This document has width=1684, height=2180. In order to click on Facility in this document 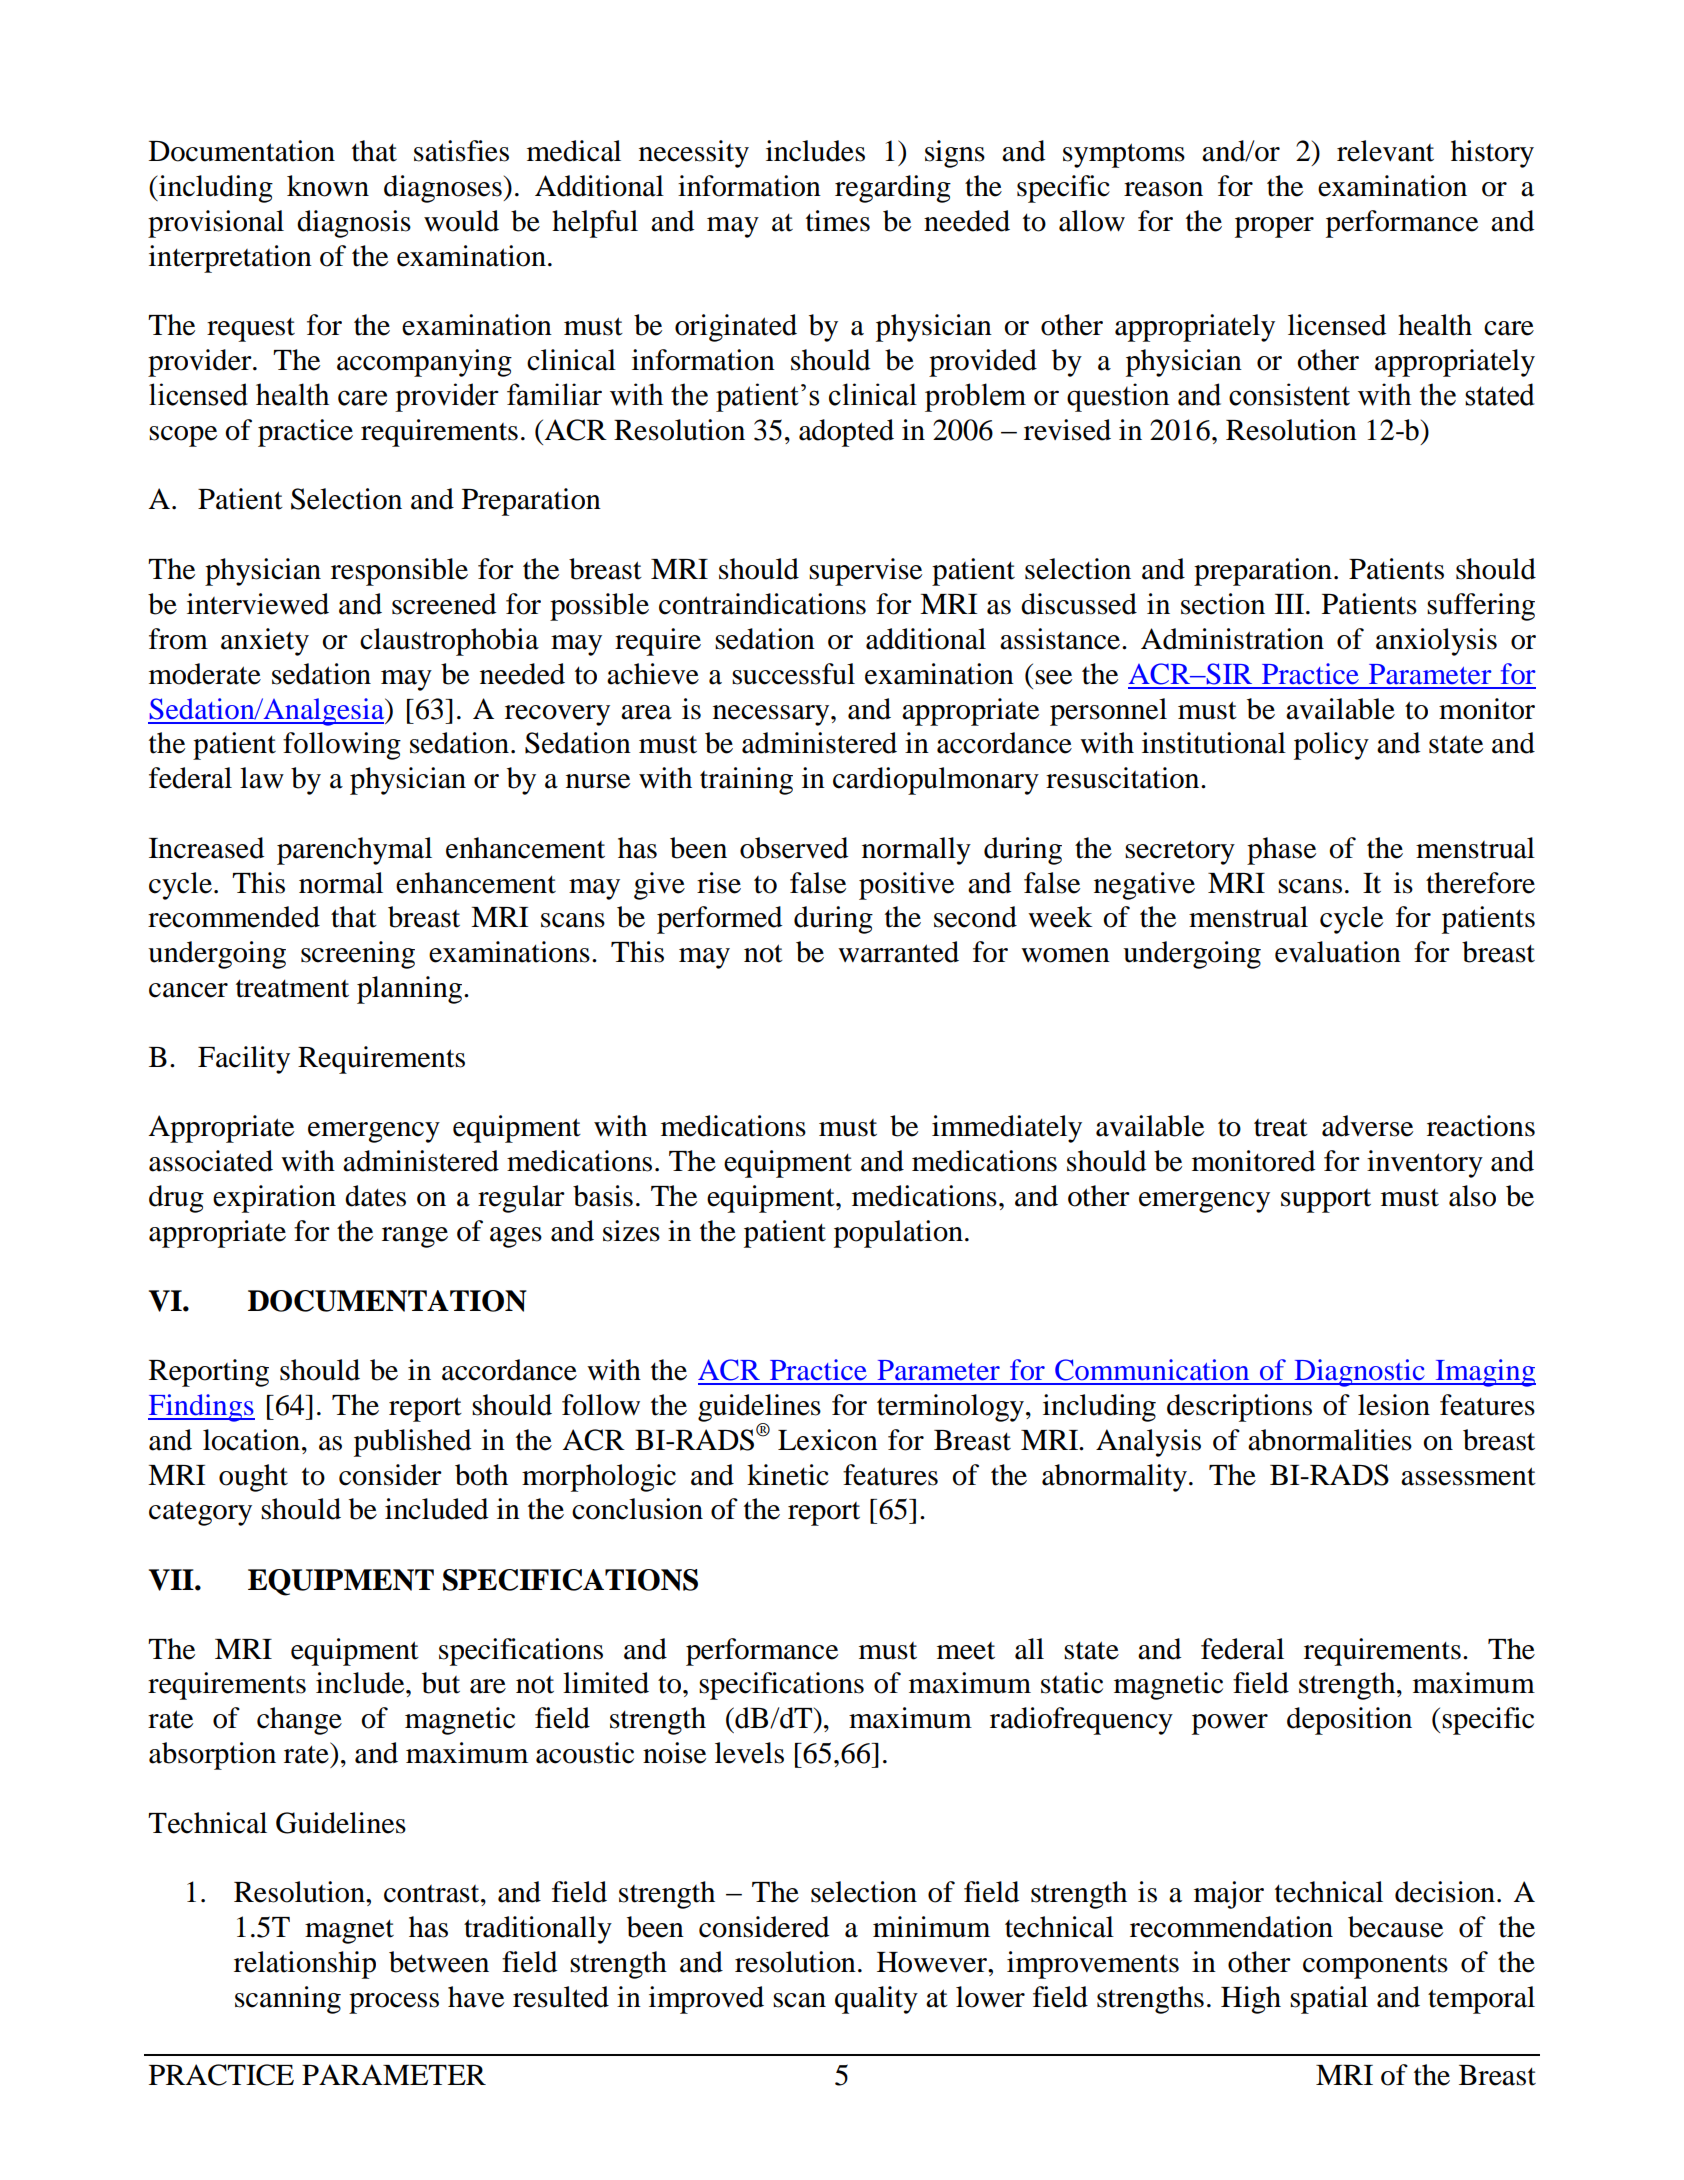, I will do `click(244, 1060)`.
